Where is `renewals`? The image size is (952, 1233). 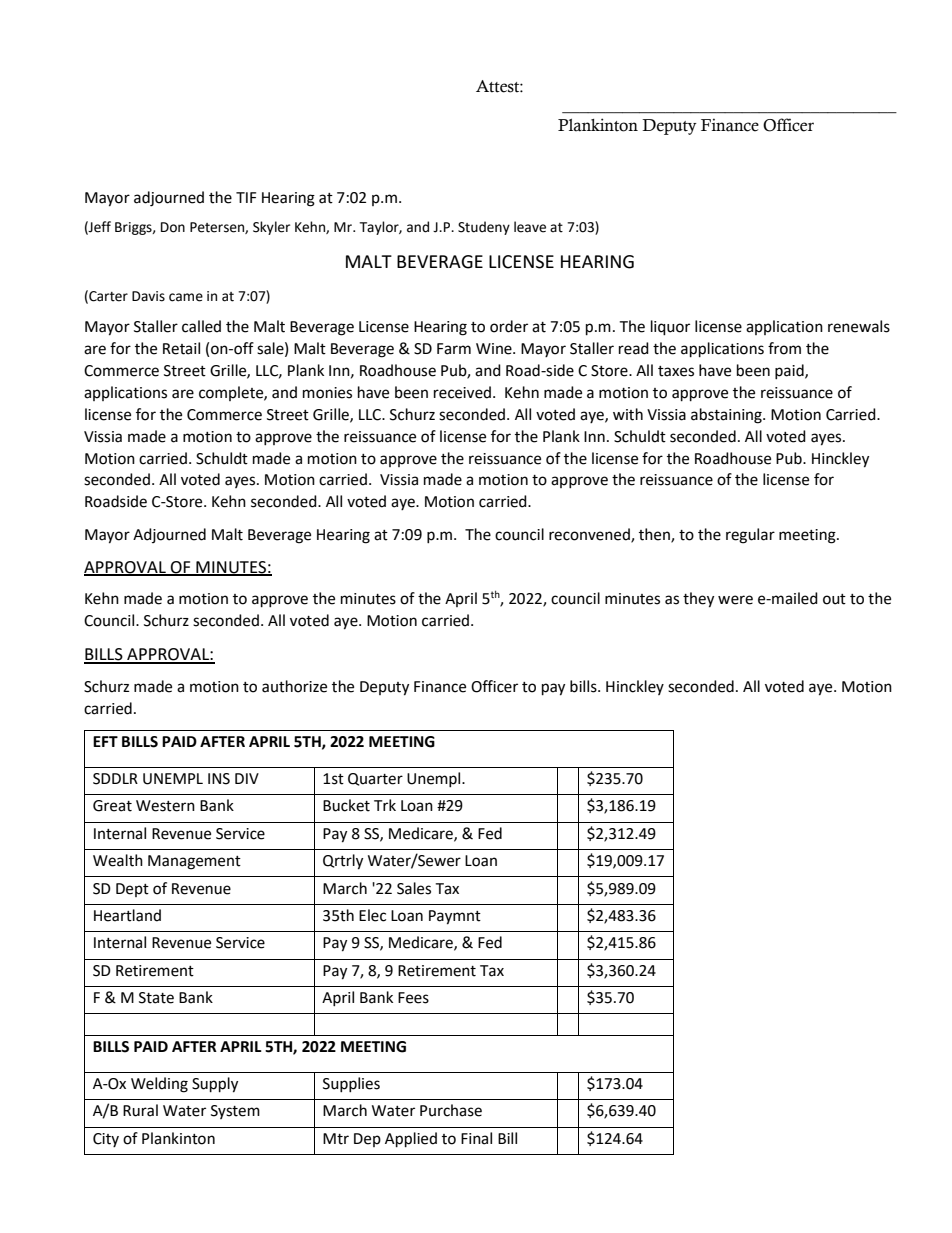 renewals is located at coordinates (859, 326).
